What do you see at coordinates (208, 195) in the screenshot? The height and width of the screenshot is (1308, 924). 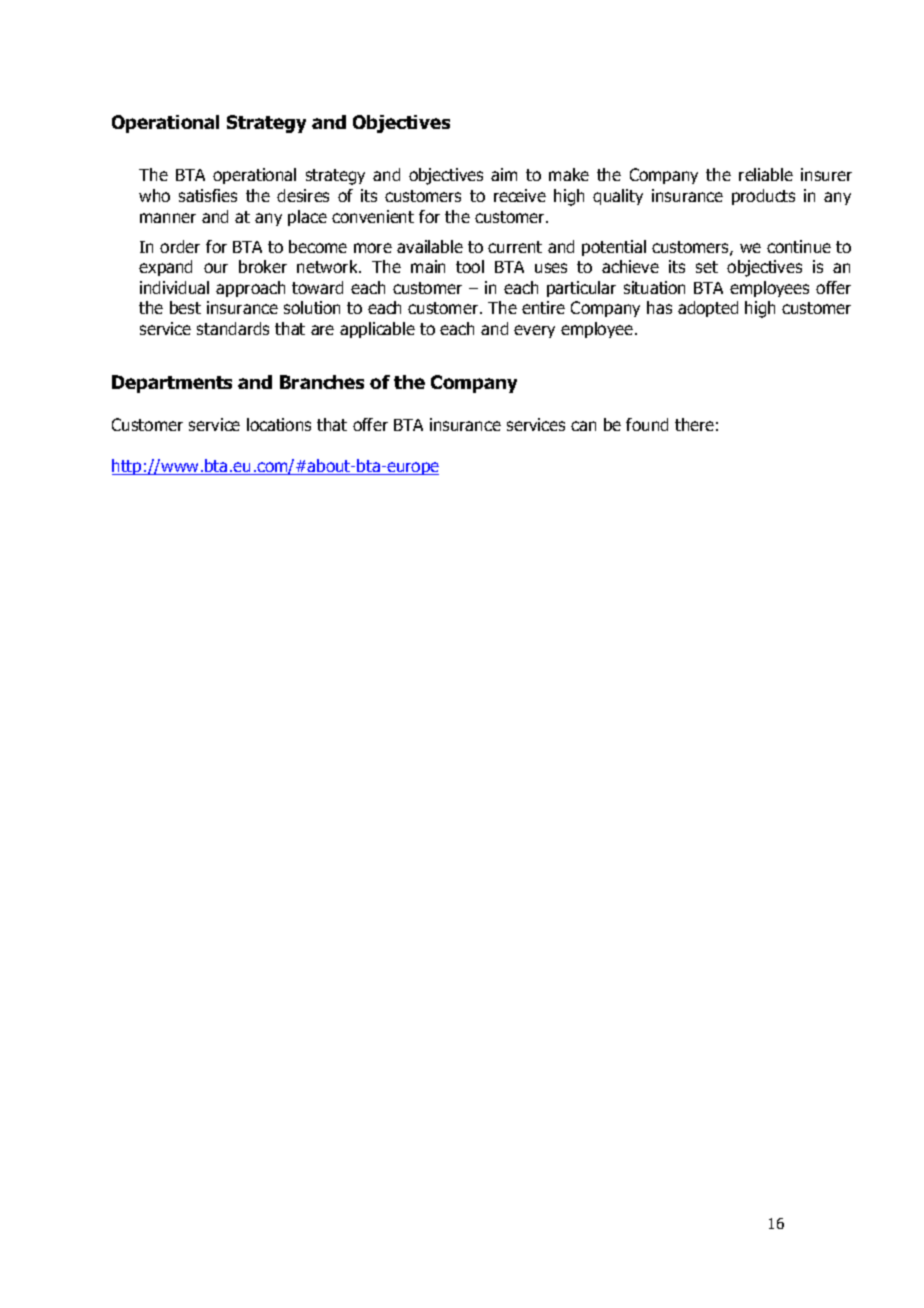 I see `satisfies` at bounding box center [208, 195].
